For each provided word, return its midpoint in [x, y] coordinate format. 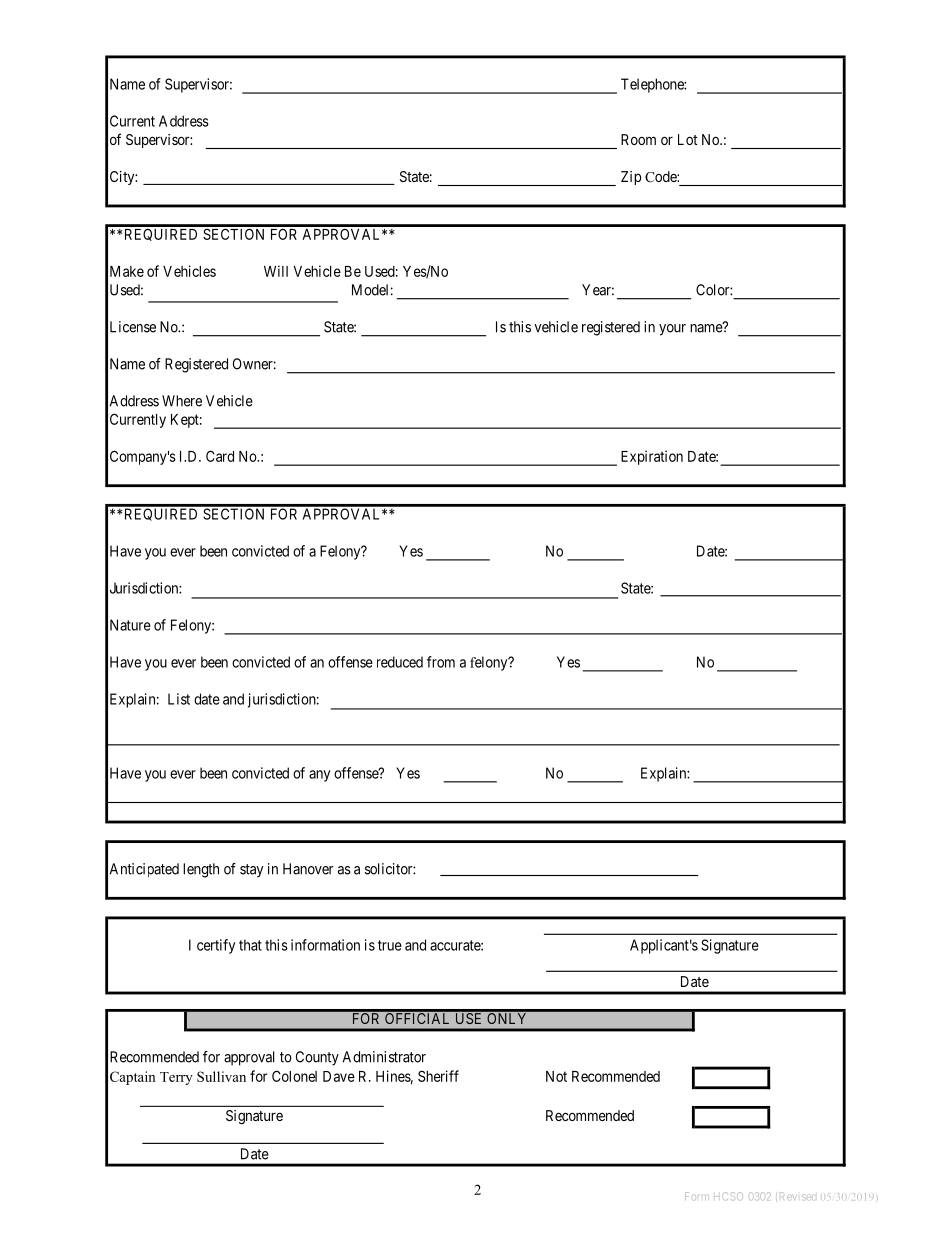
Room [638, 139]
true [390, 945]
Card [220, 456]
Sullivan [221, 1076]
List [179, 699]
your [672, 330]
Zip [631, 178]
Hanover [308, 869]
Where [182, 401]
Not [556, 1076]
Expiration [652, 457]
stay [251, 871]
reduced [400, 662]
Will [276, 271]
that [250, 945]
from [441, 662]
